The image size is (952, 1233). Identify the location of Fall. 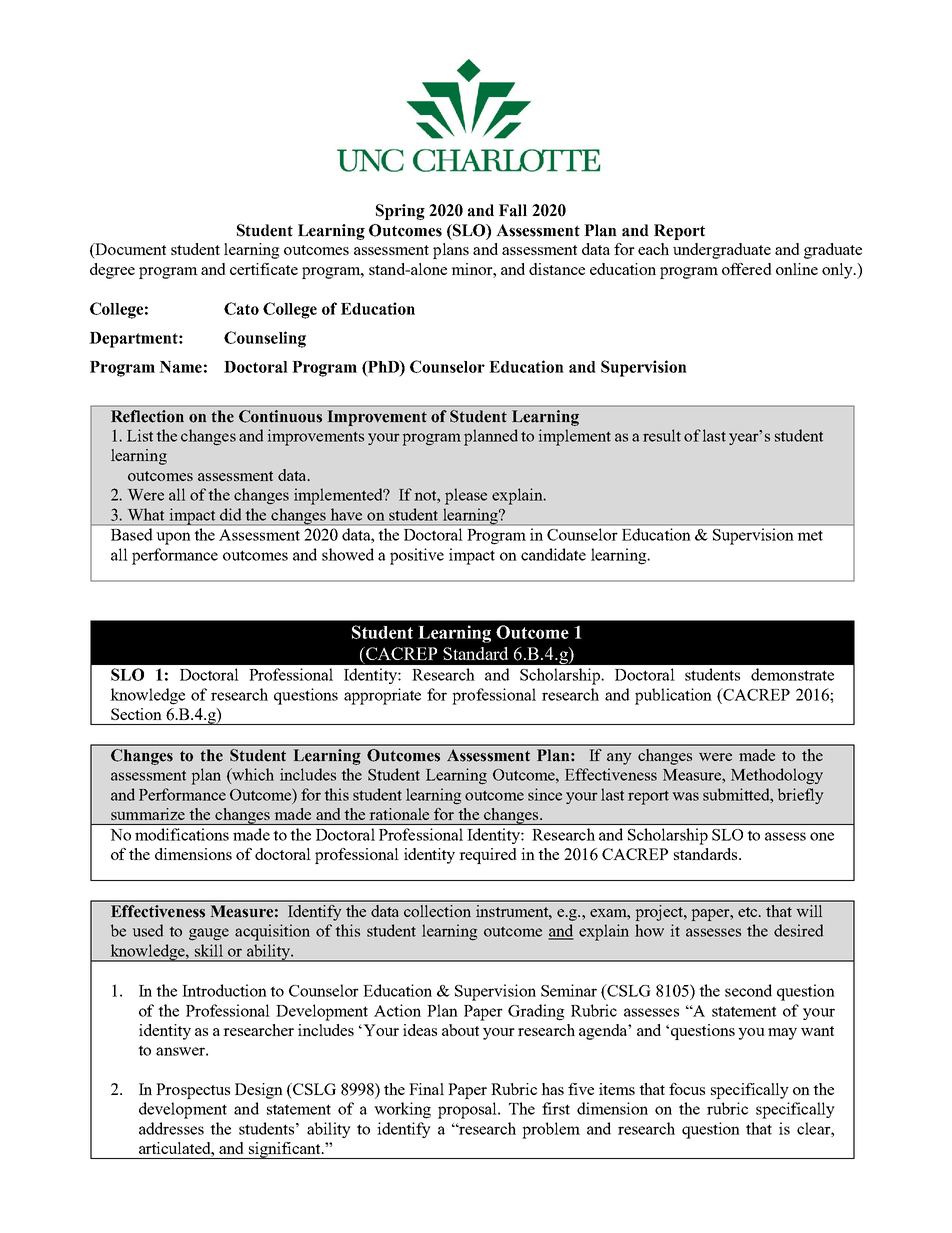
(513, 210).
